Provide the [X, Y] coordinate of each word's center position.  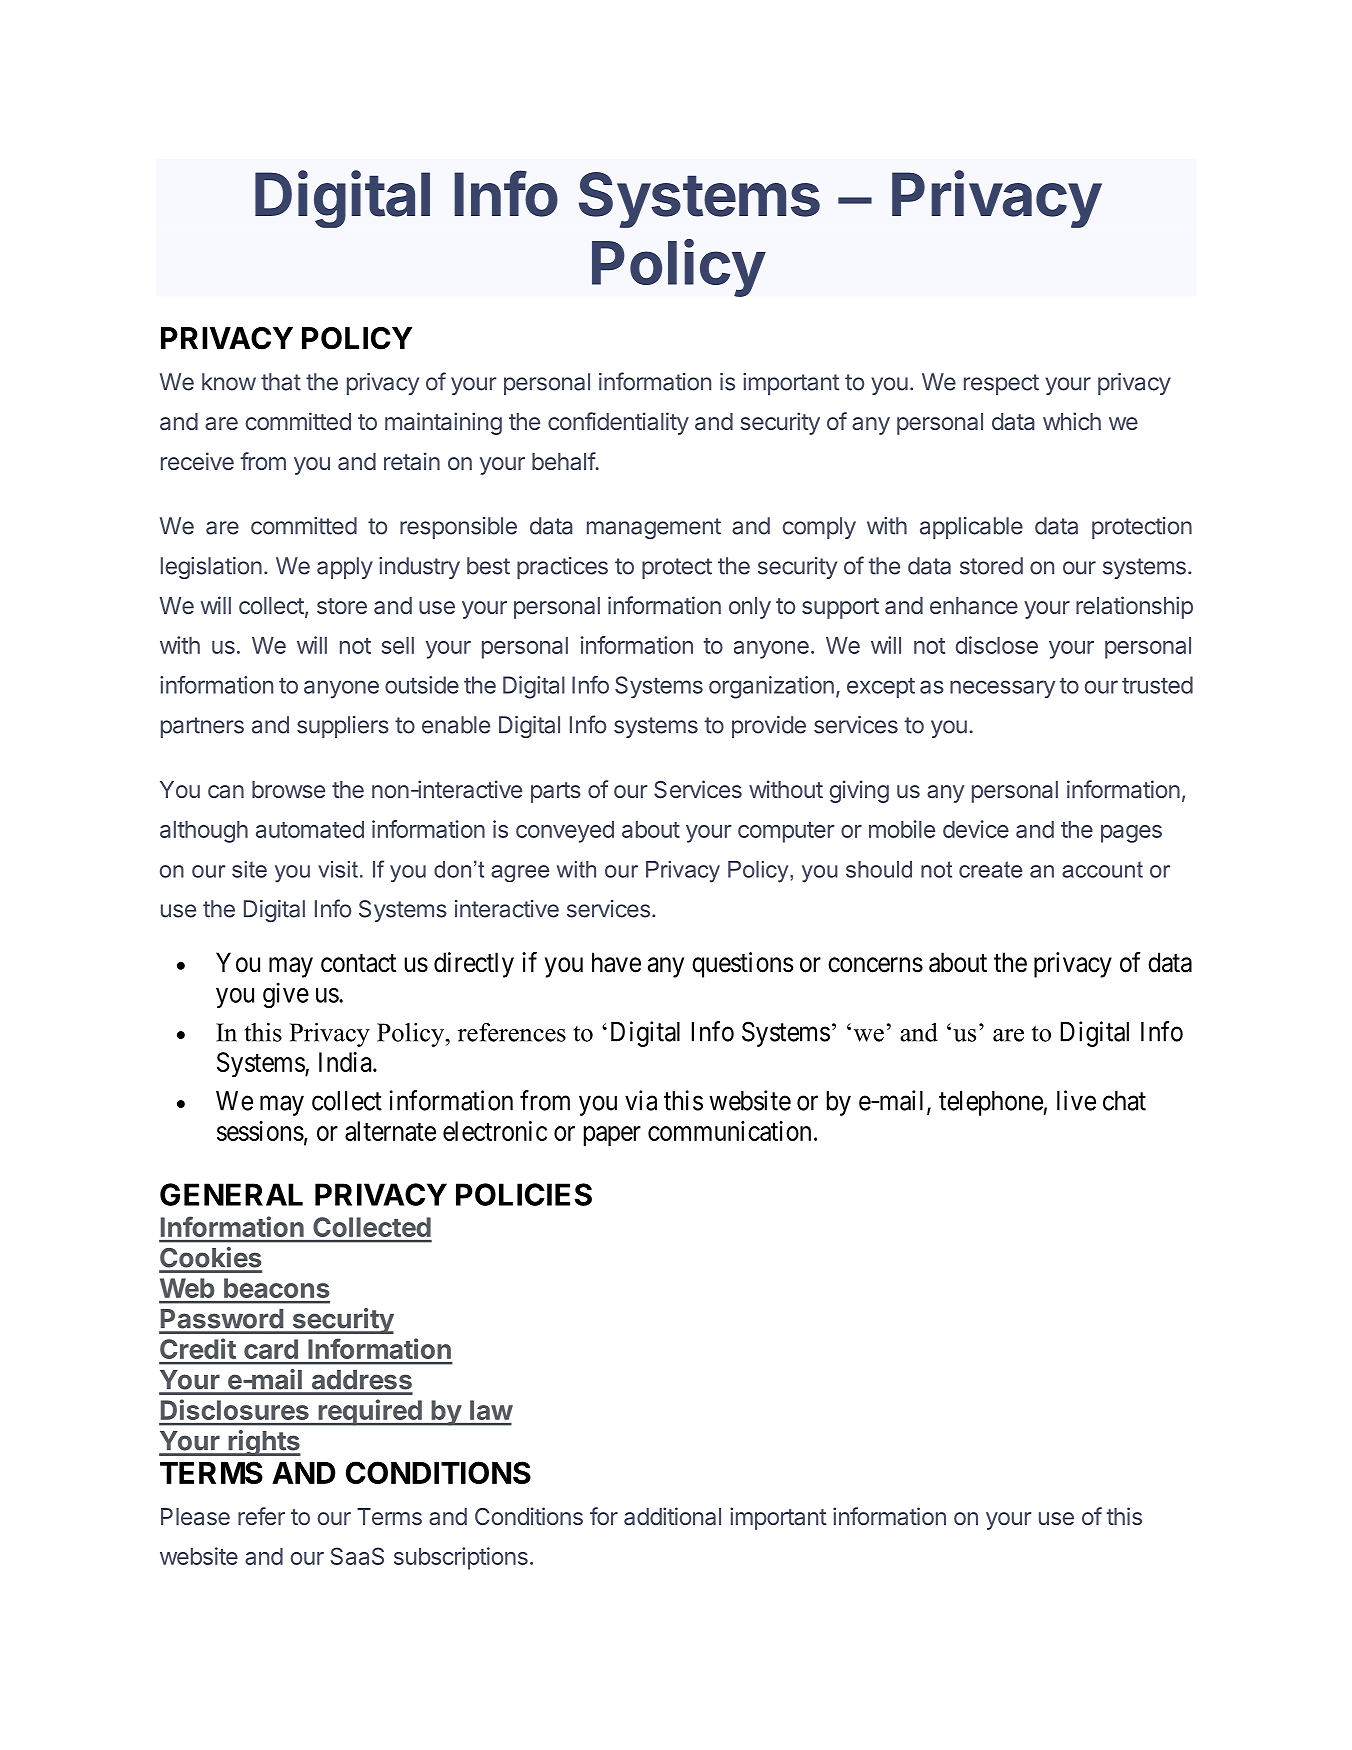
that [281, 382]
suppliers [343, 727]
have [616, 962]
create [990, 869]
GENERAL [231, 1194]
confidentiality [618, 423]
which [1072, 421]
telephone [991, 1103]
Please [195, 1516]
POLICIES [524, 1194]
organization [771, 687]
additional [672, 1516]
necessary [1002, 689]
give [286, 995]
